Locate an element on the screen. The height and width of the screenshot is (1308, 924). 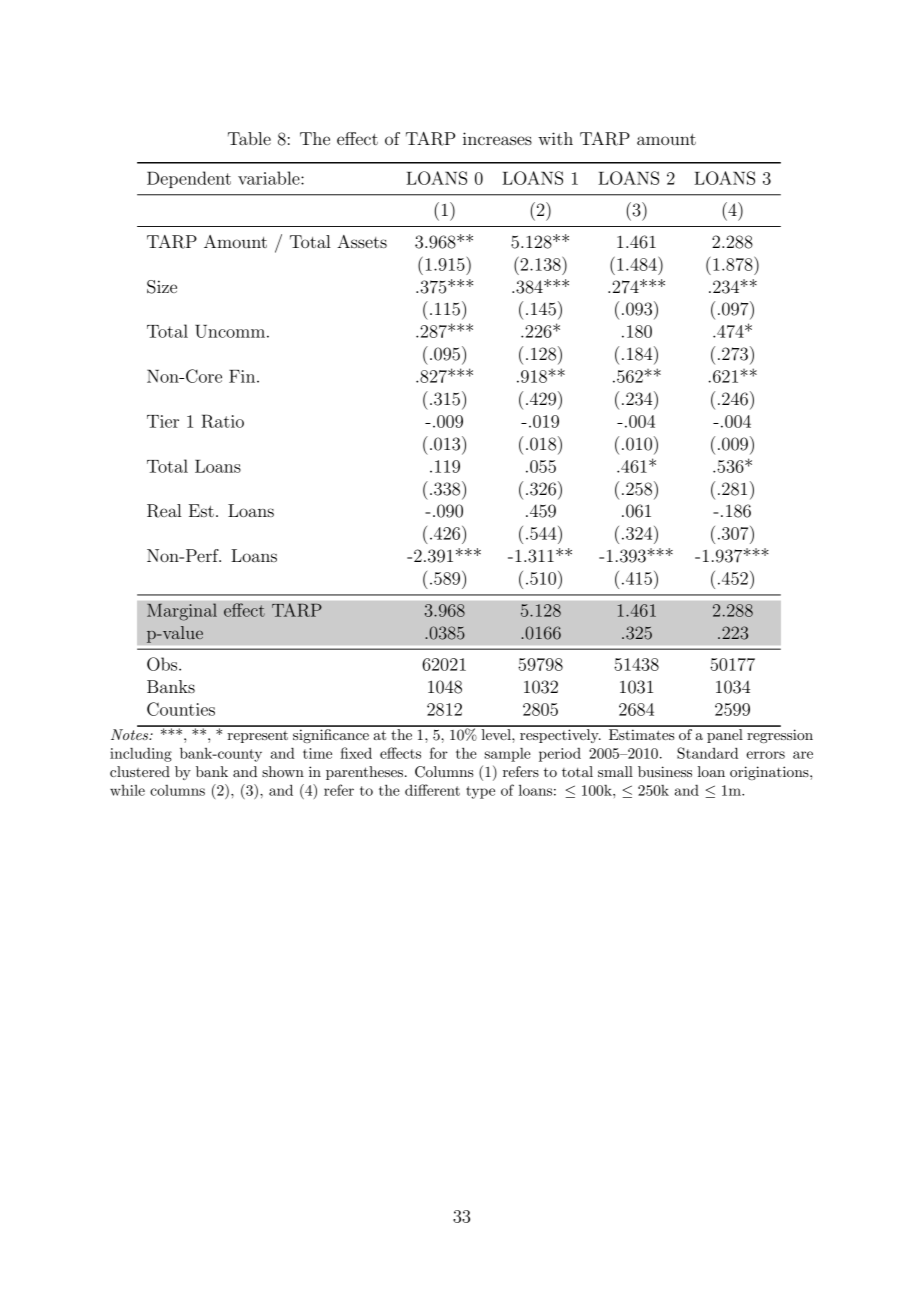
with is located at coordinates (555, 138).
